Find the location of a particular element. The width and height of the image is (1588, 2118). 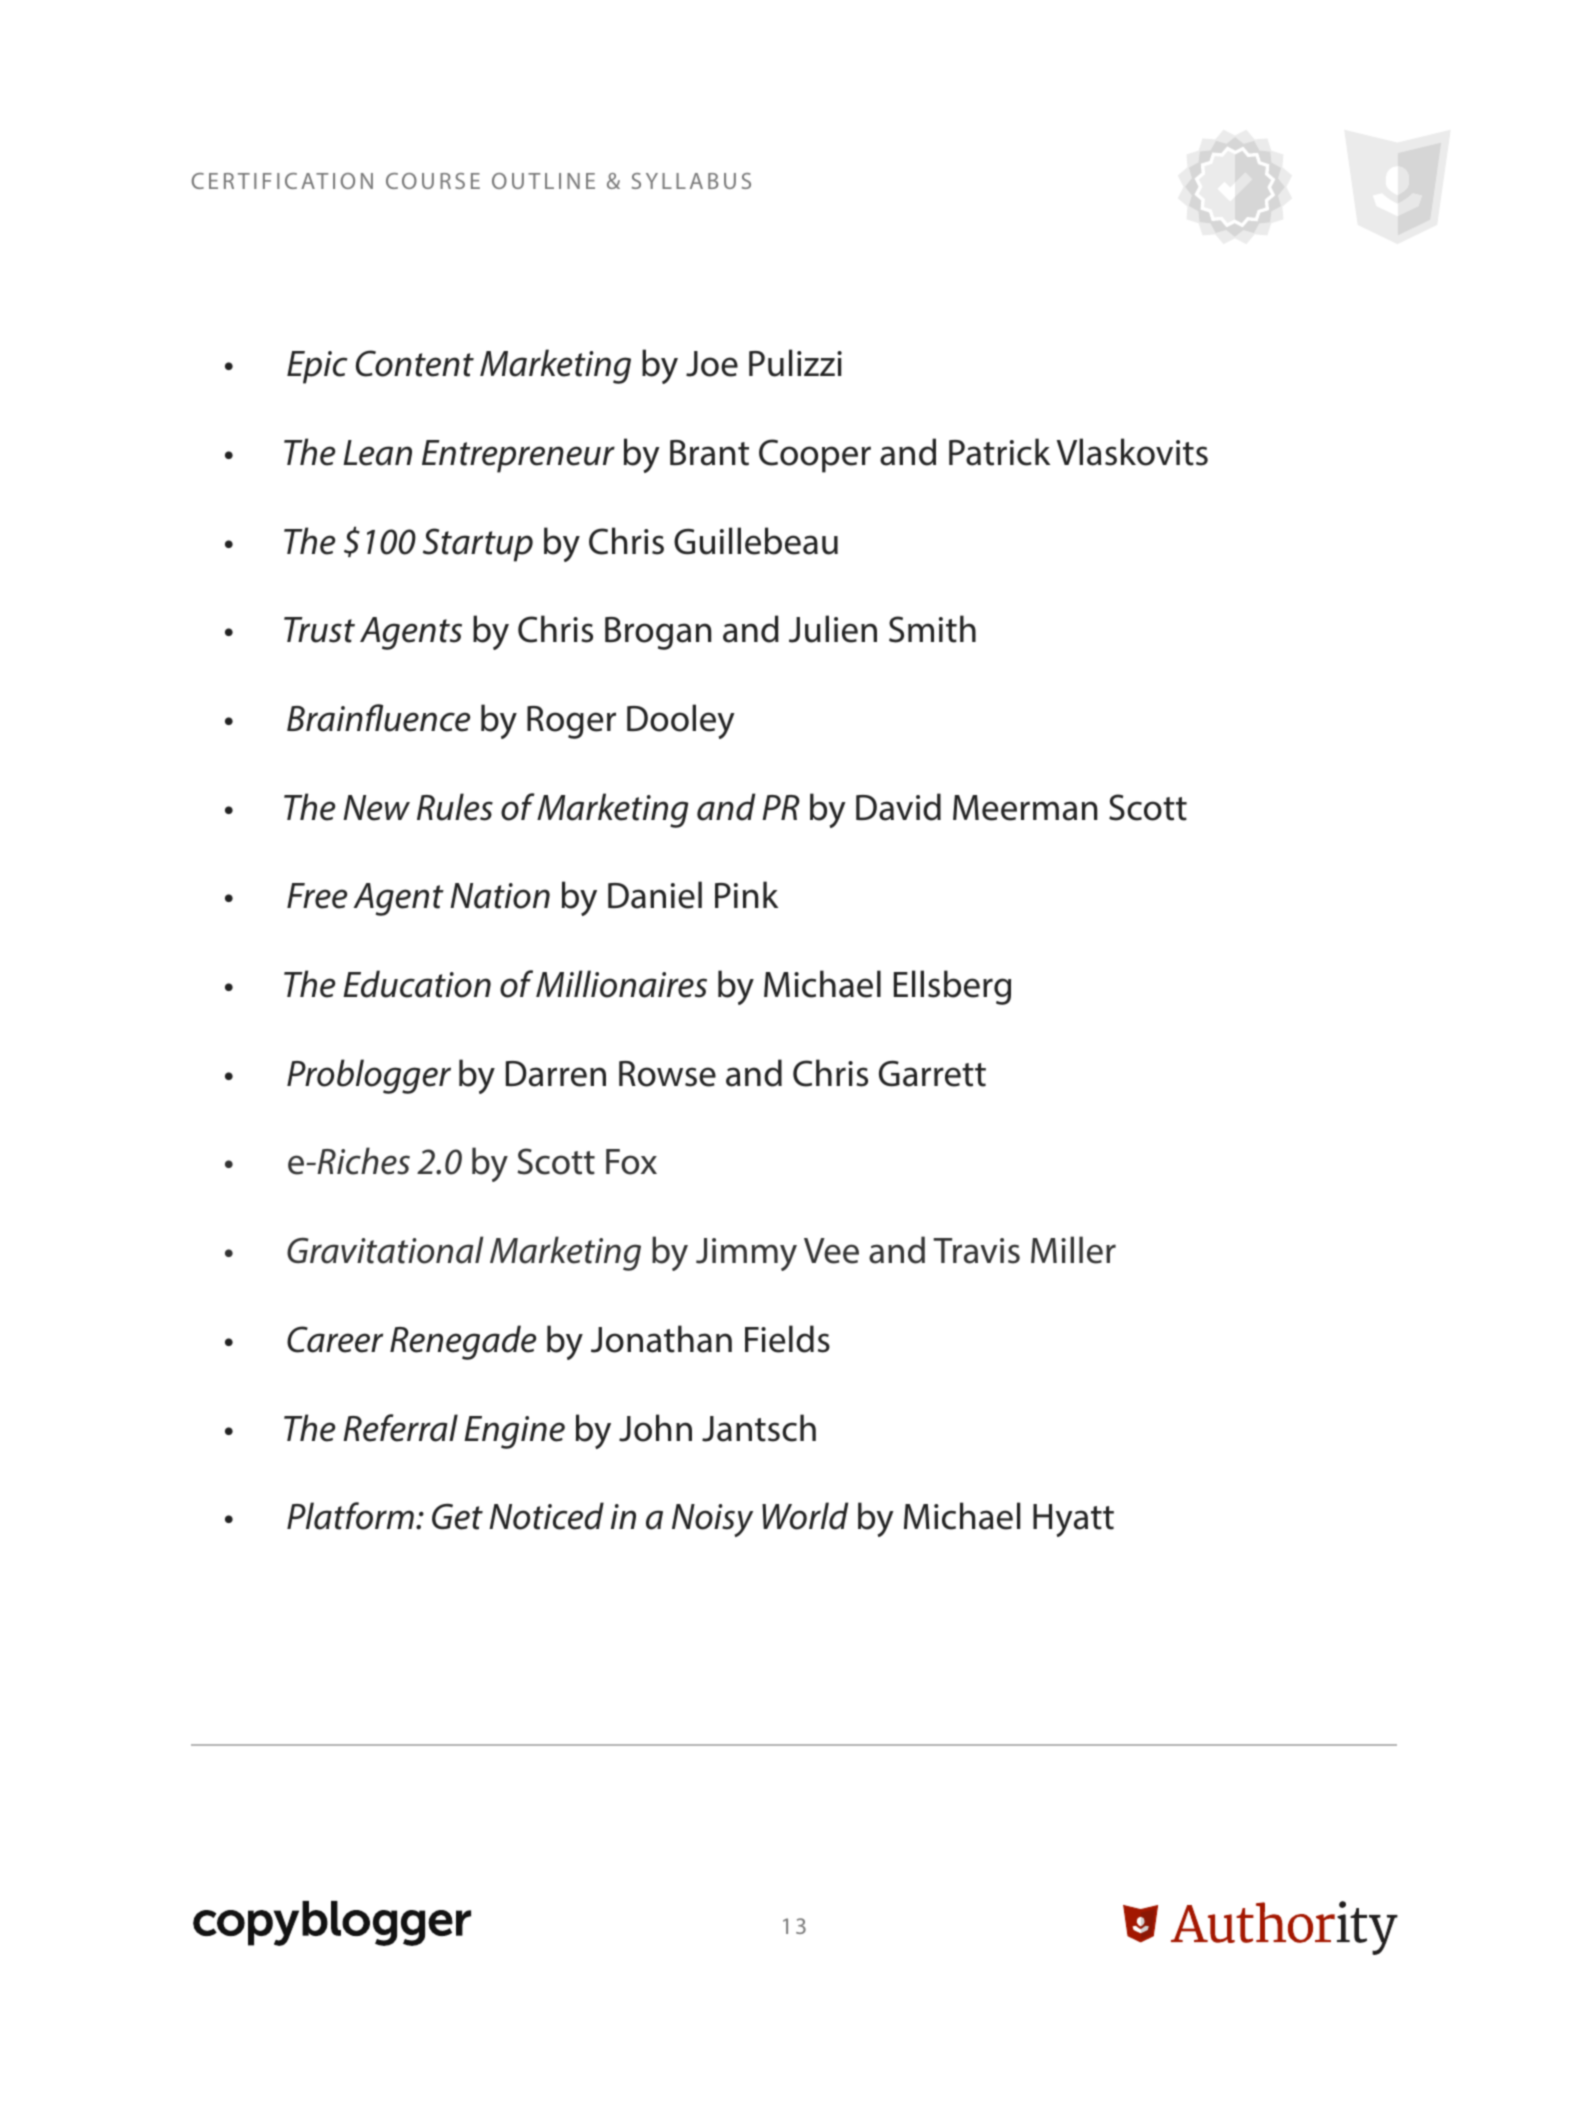

David is located at coordinates (898, 807).
